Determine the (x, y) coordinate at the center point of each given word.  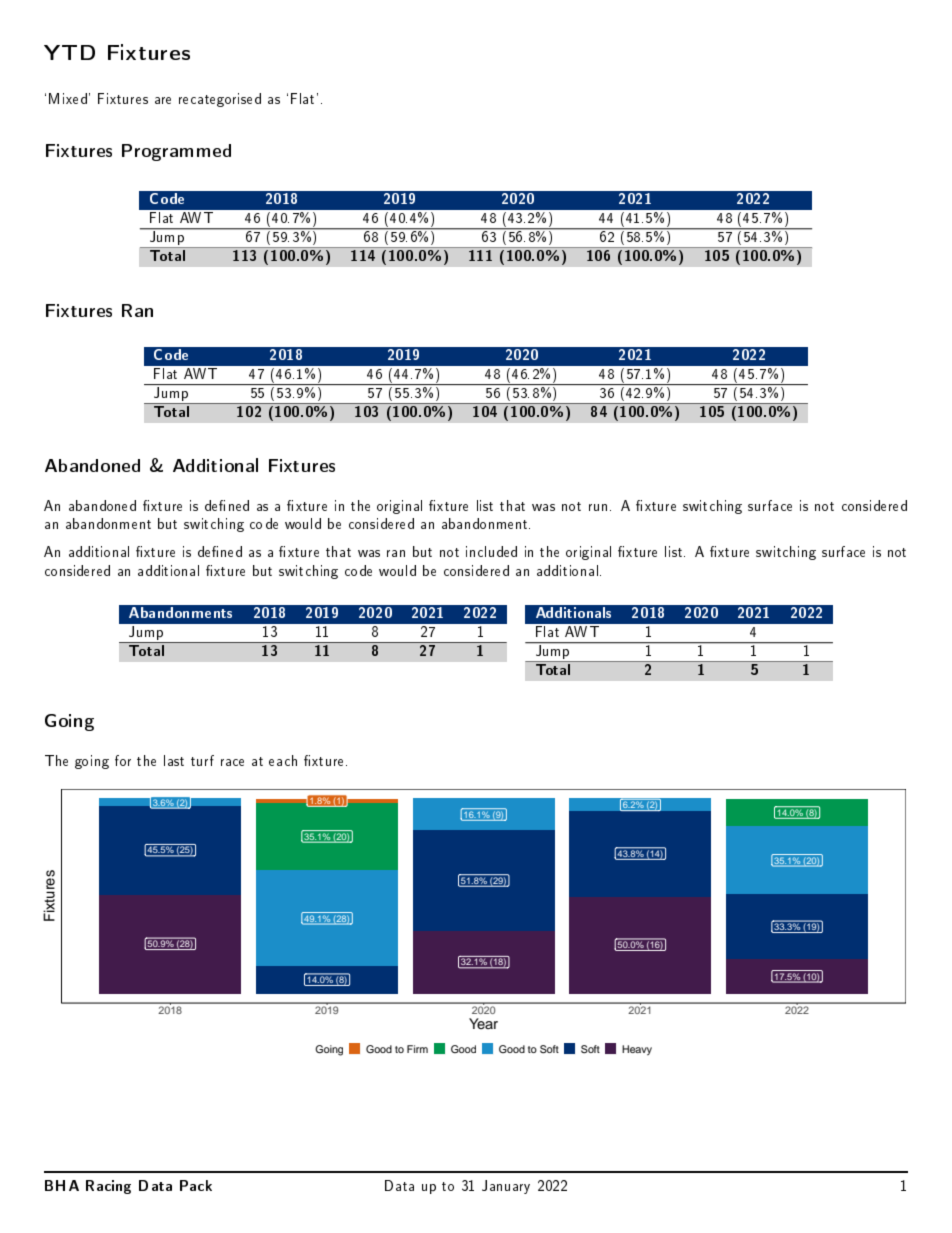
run (598, 507)
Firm (417, 1049)
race (232, 762)
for (123, 760)
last (174, 760)
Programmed (176, 152)
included (491, 551)
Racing (108, 1187)
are (163, 100)
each (283, 760)
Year (483, 1023)
